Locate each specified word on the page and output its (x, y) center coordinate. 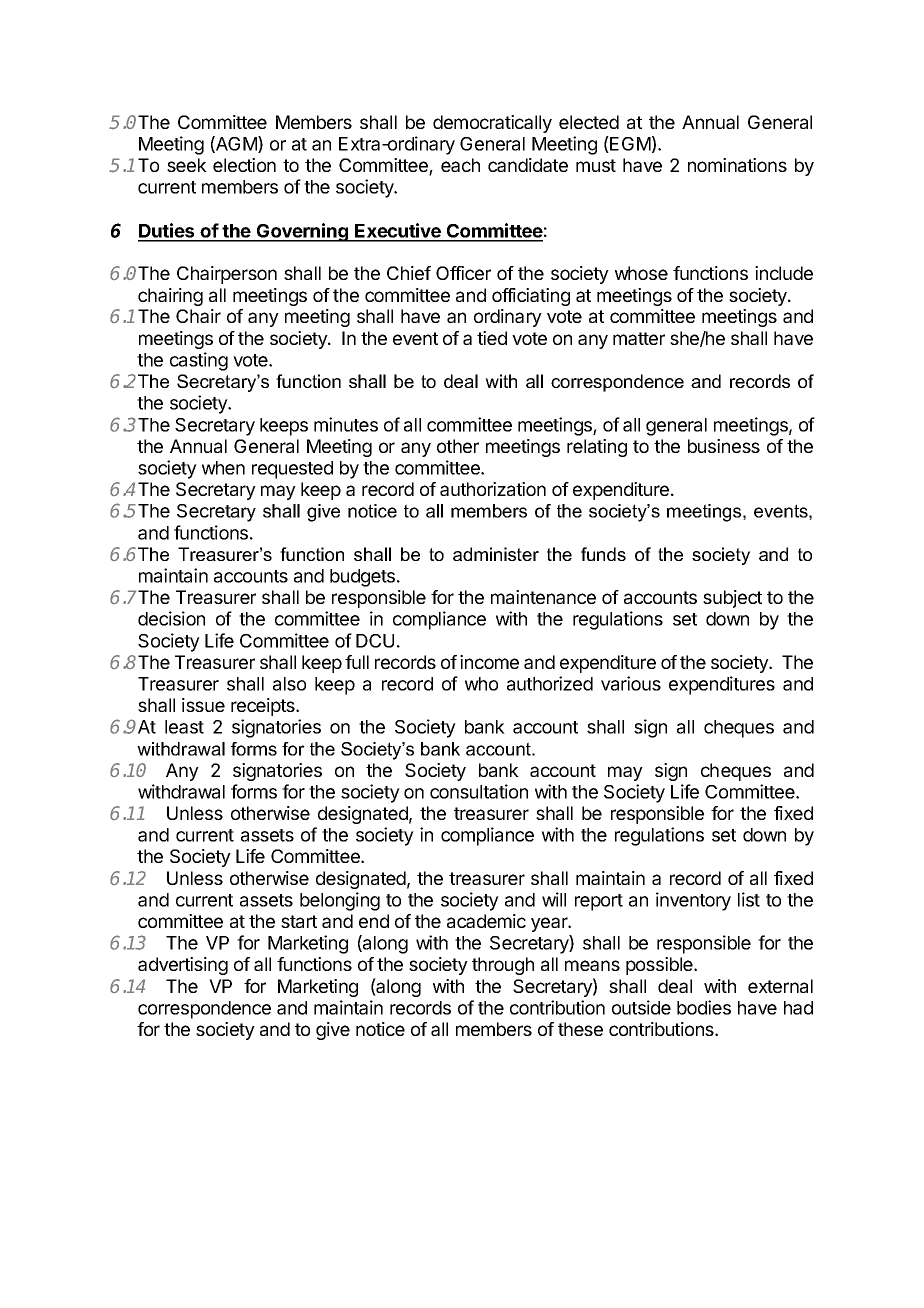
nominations (737, 165)
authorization (493, 489)
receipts (264, 707)
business (724, 446)
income (489, 662)
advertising (183, 966)
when (223, 468)
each (460, 165)
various (631, 683)
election (244, 165)
